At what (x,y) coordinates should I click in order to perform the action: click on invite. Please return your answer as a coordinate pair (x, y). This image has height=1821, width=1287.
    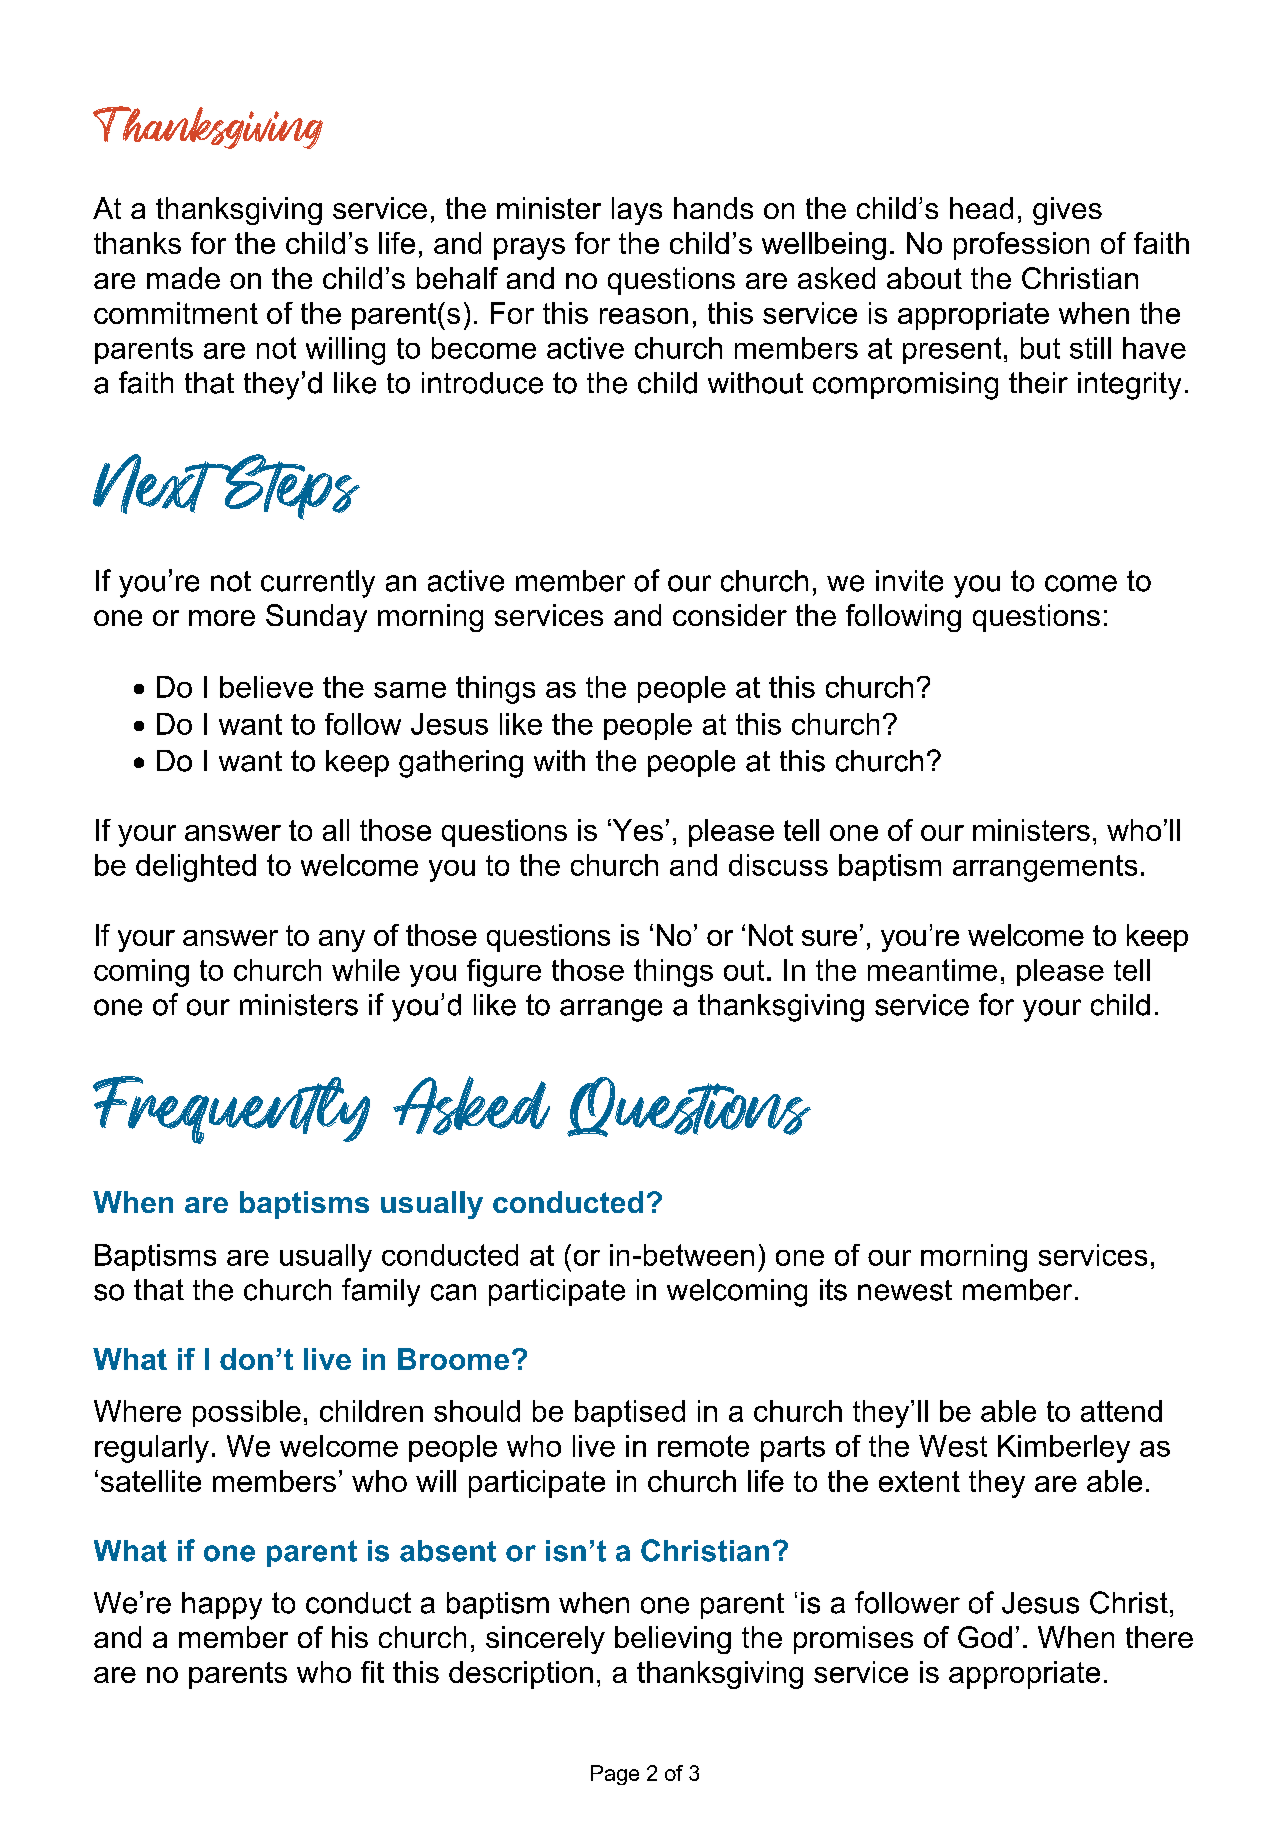
    Looking at the image, I should click on (909, 581).
